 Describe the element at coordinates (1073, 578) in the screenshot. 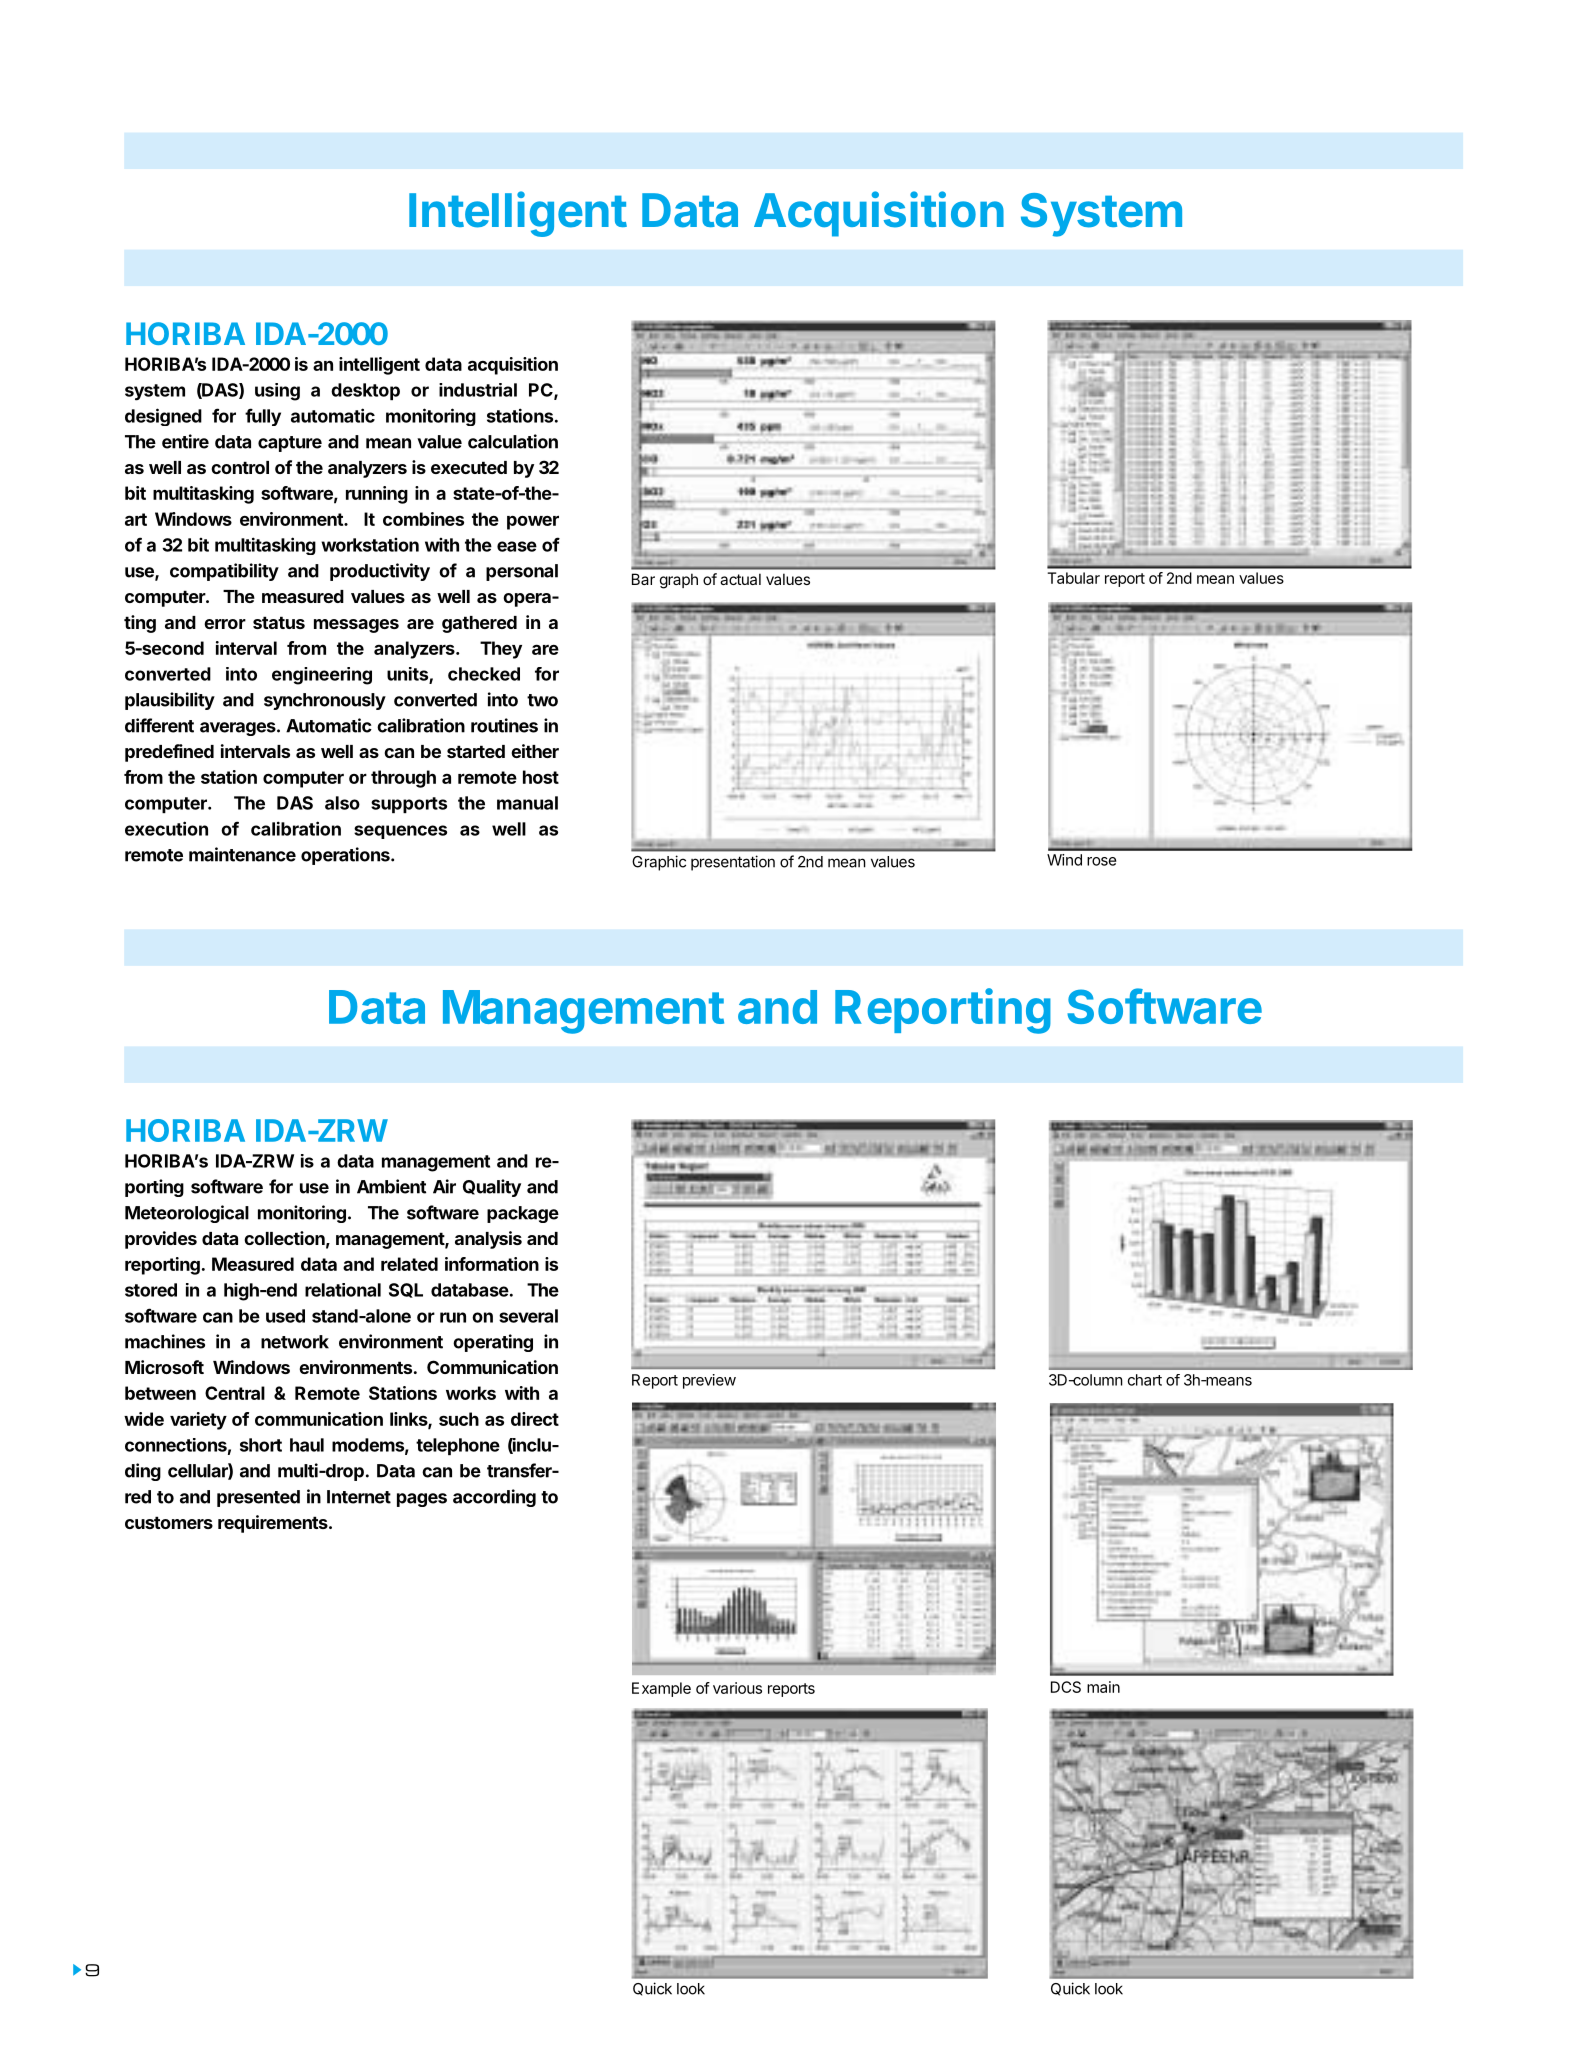

I see `Tabular` at that location.
